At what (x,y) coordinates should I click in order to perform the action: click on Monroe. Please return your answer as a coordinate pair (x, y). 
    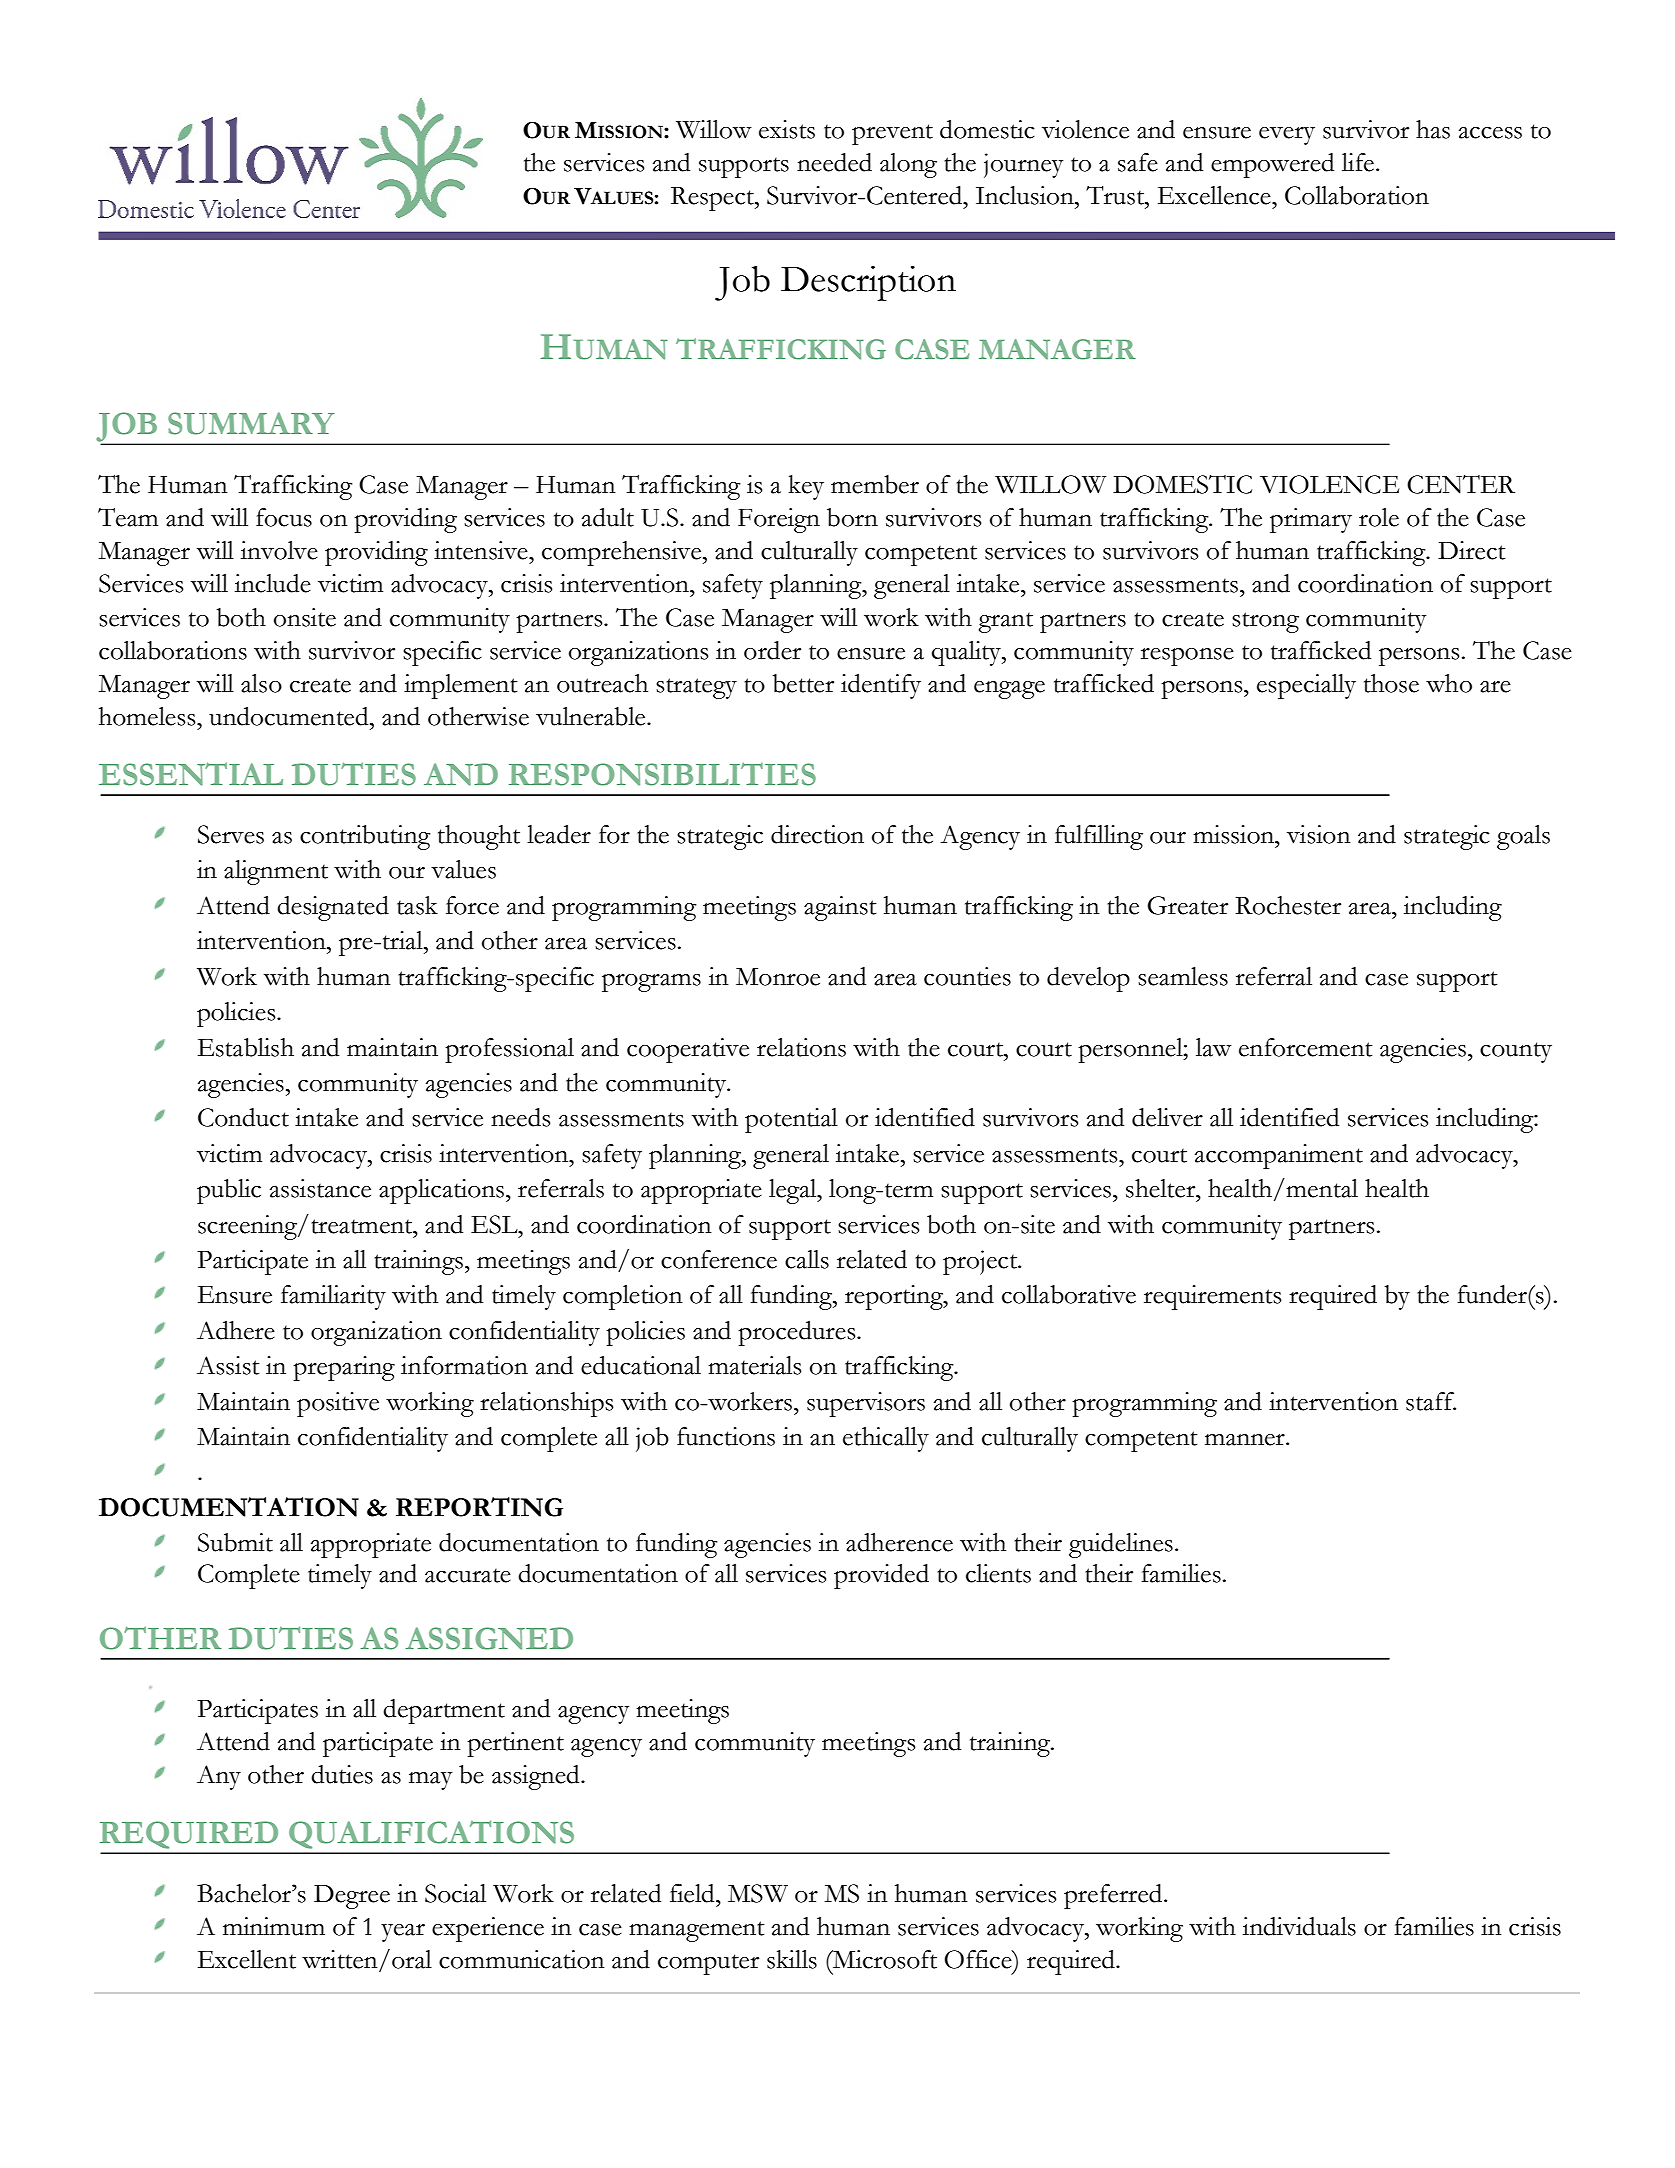
    Looking at the image, I should click on (778, 977).
